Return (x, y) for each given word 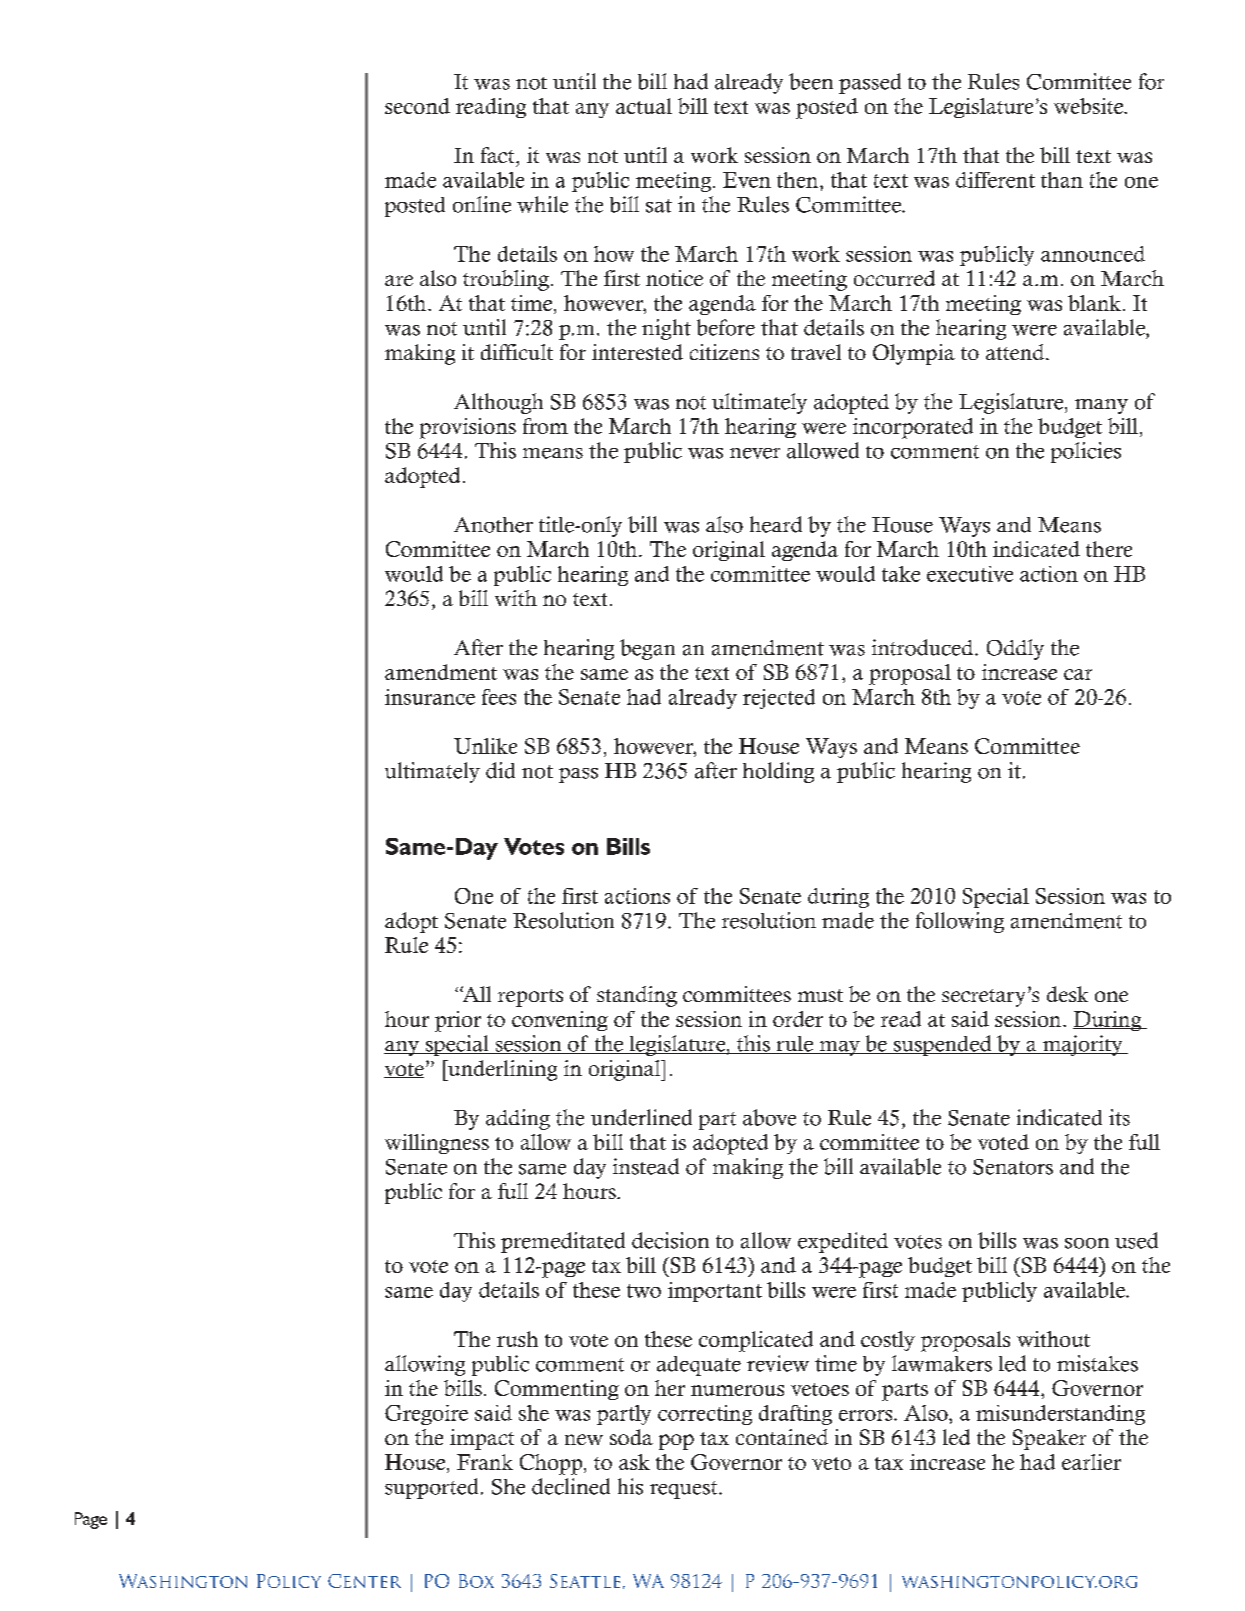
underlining (501, 1070)
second (417, 106)
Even (747, 180)
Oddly (1015, 649)
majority (1082, 1045)
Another (493, 525)
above (769, 1117)
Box (476, 1581)
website (1090, 106)
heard (776, 524)
